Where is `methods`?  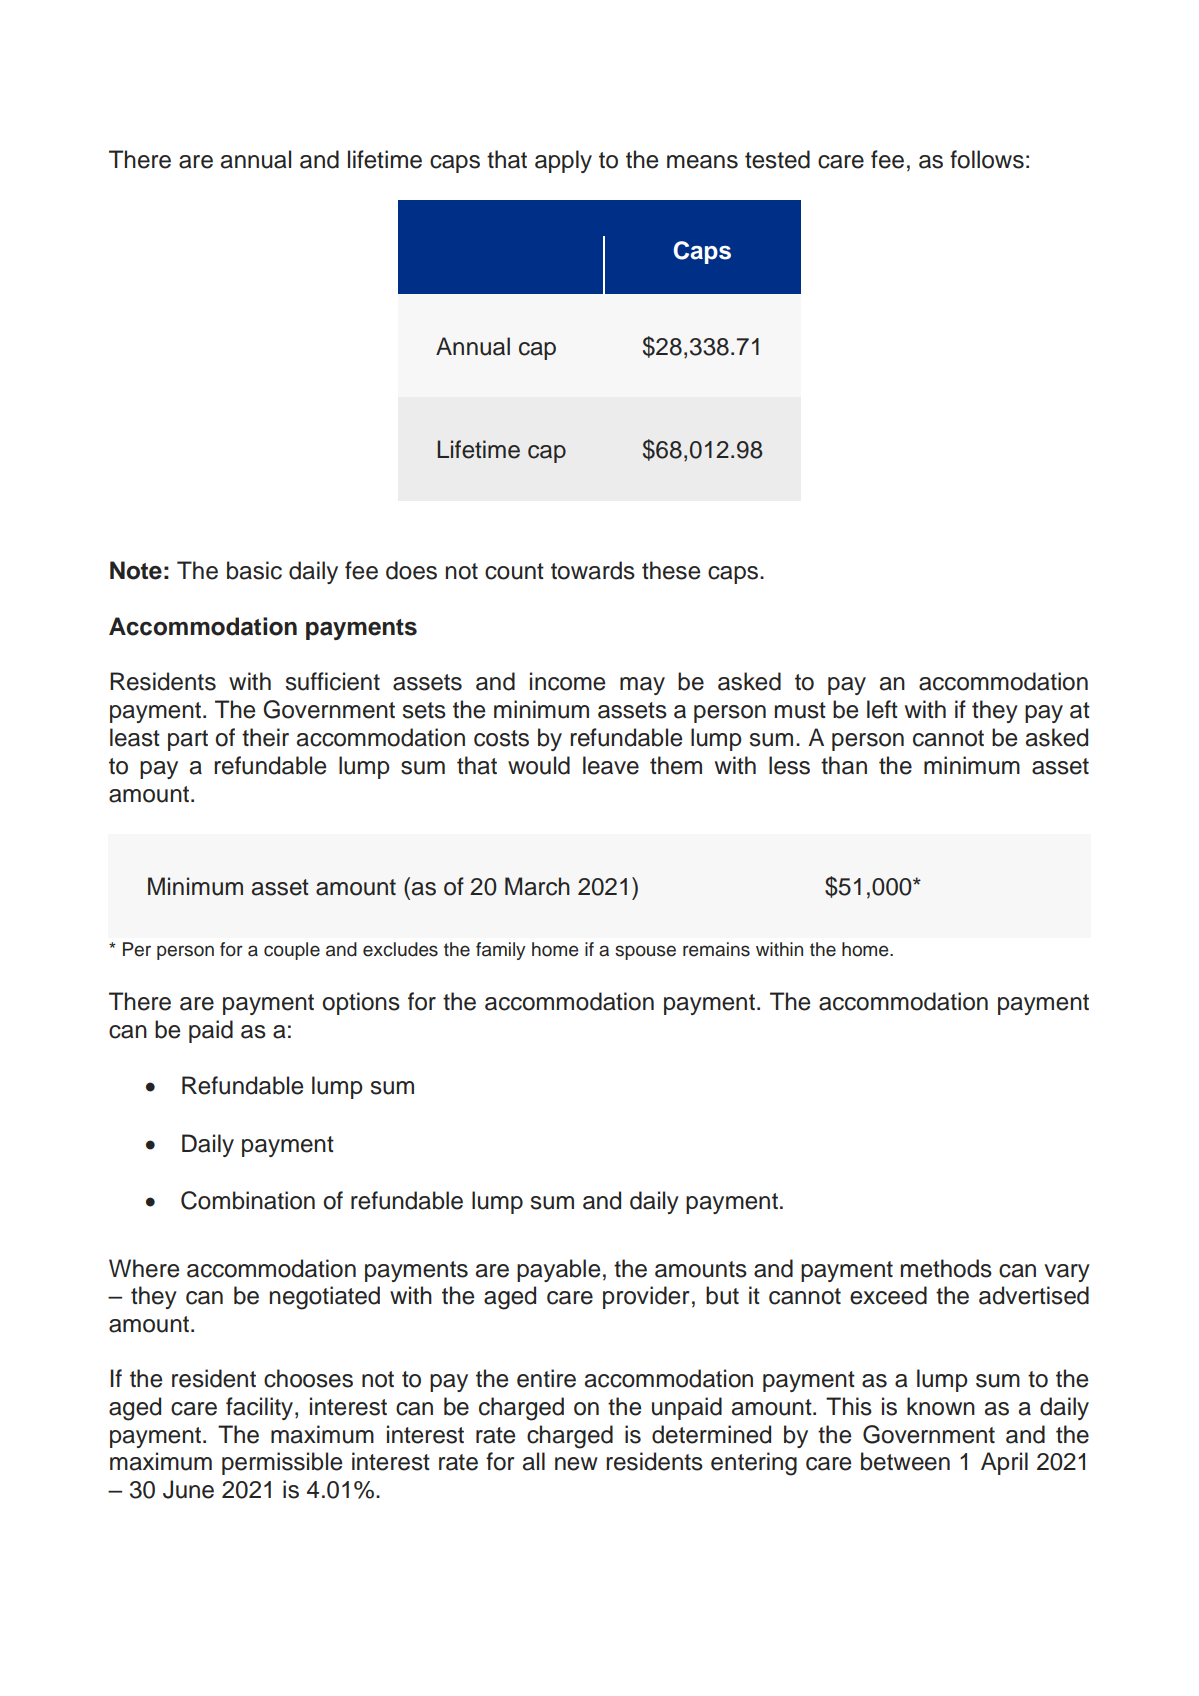 methods is located at coordinates (946, 1268).
